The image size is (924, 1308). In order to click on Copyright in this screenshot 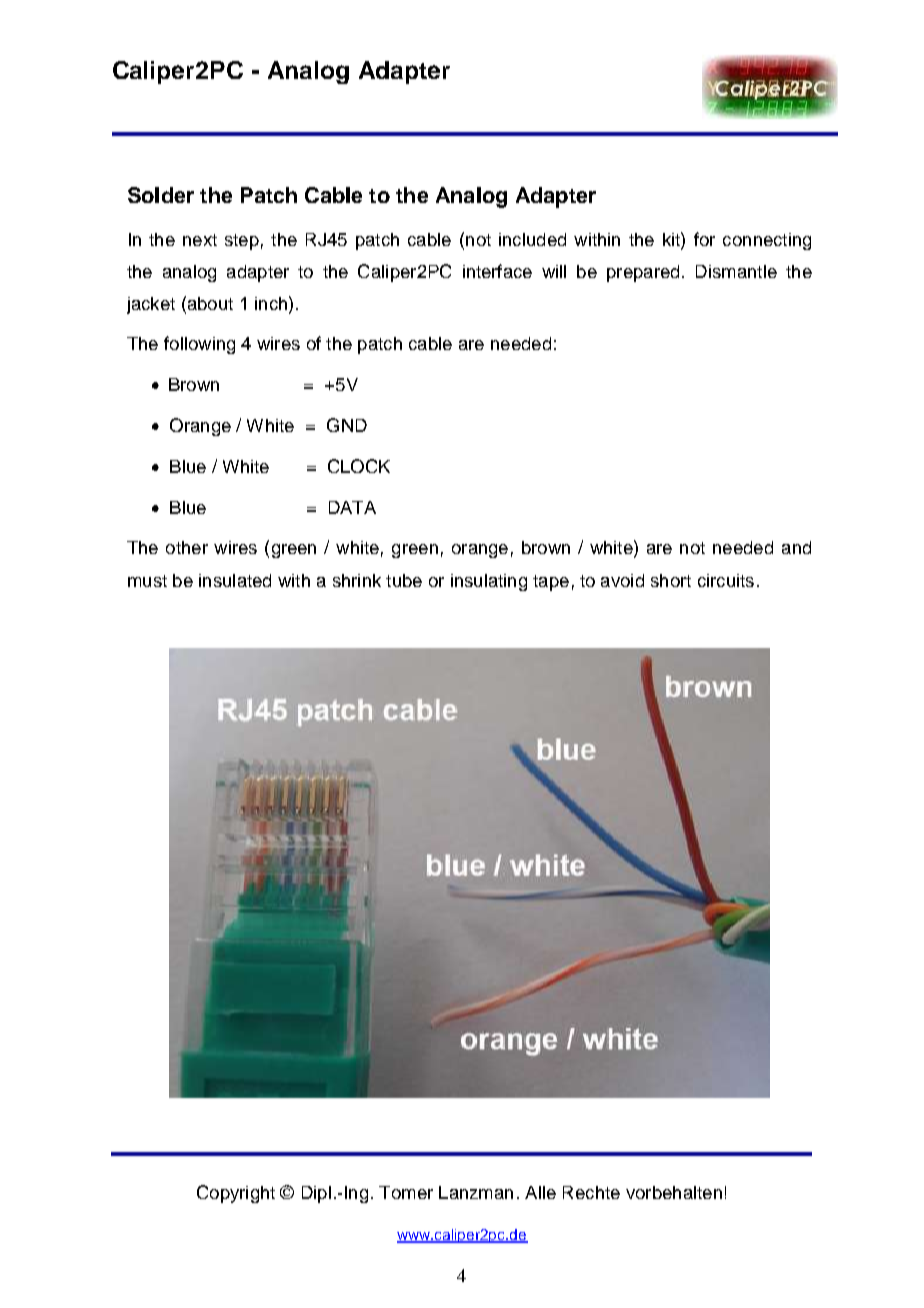, I will do `click(236, 1194)`.
